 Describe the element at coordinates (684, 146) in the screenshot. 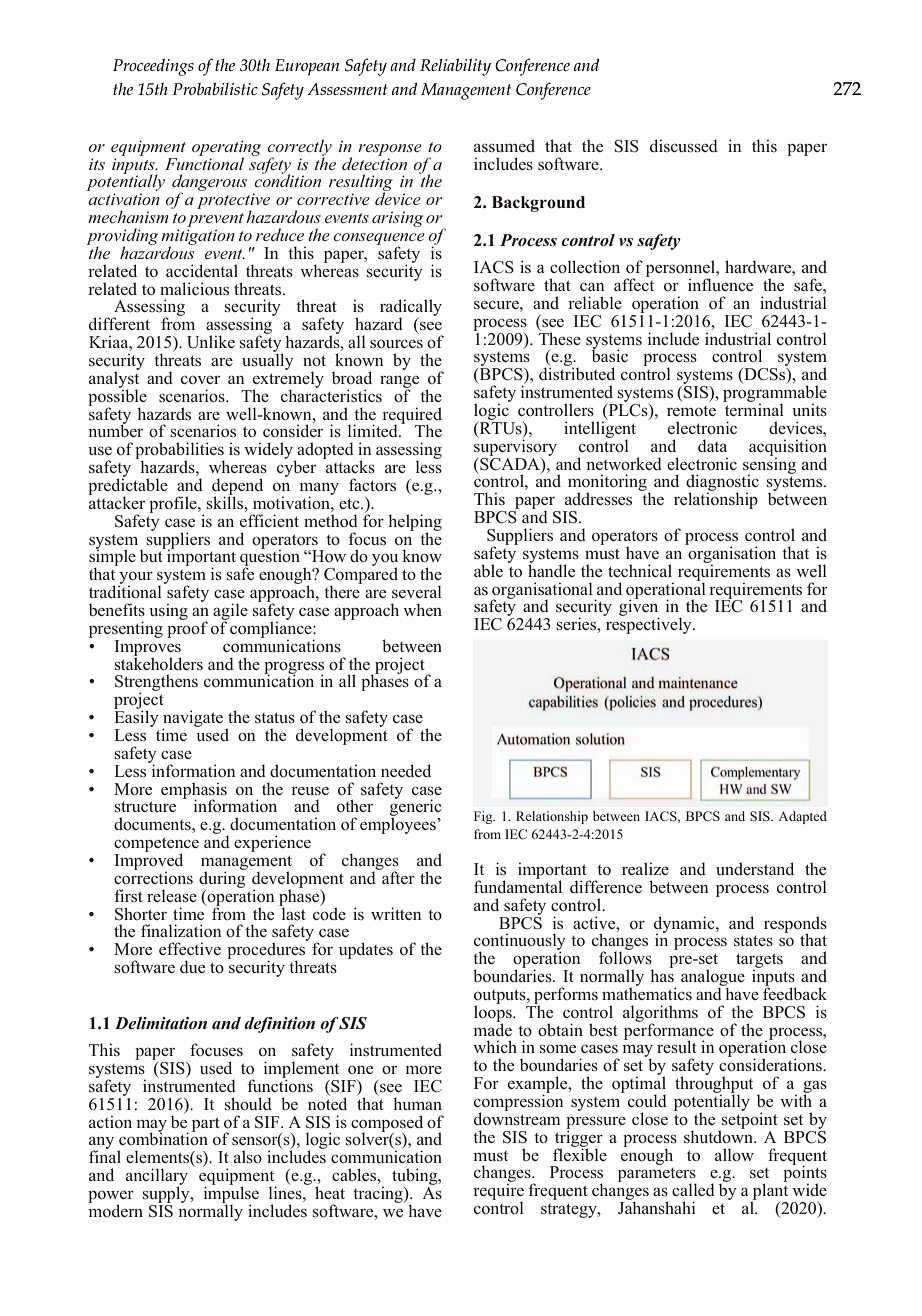

I see `discussed` at that location.
